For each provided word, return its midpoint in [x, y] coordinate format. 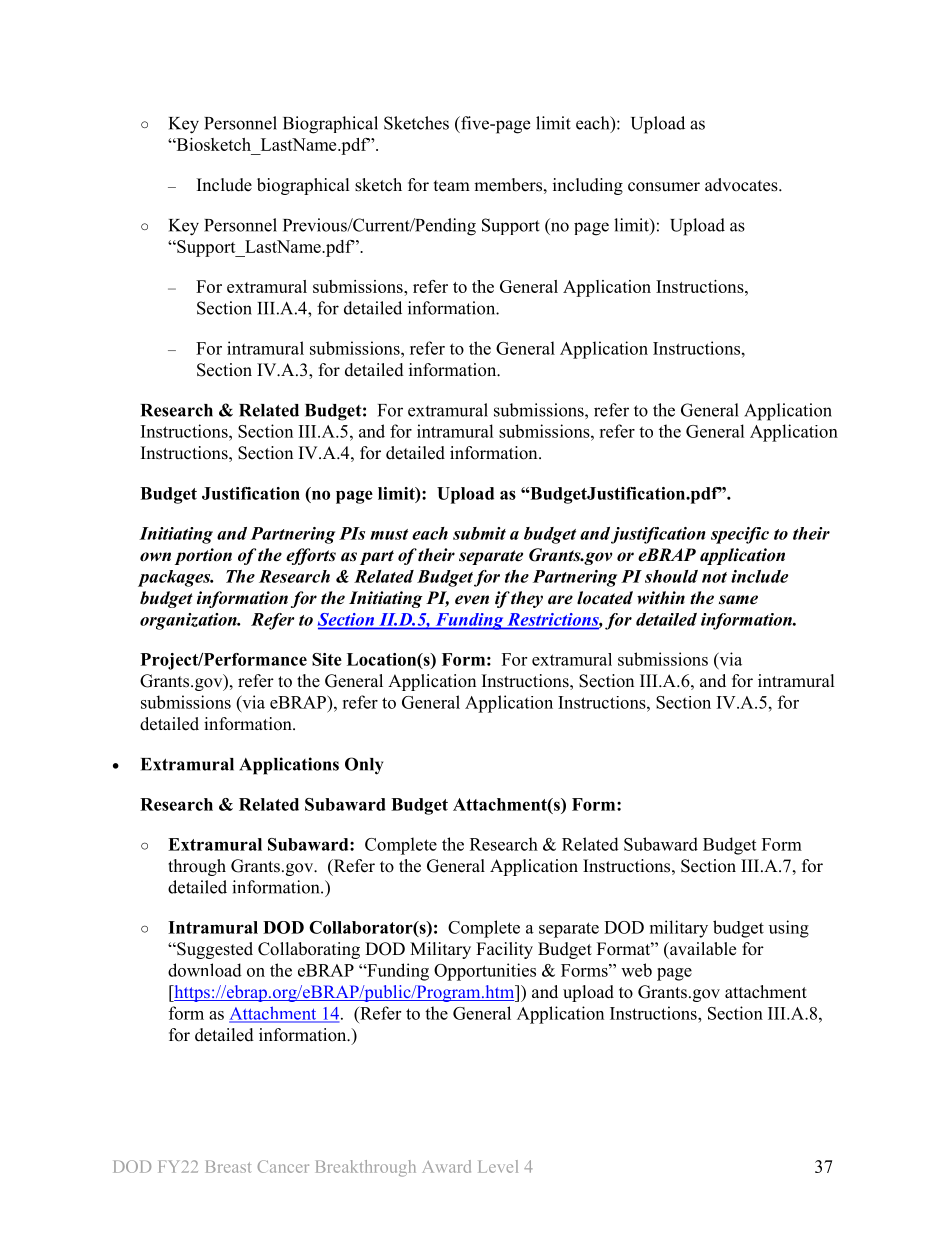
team [452, 186]
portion [203, 556]
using [789, 929]
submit [479, 533]
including [588, 186]
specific [740, 535]
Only [364, 766]
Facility [504, 950]
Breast [228, 1166]
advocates [742, 185]
